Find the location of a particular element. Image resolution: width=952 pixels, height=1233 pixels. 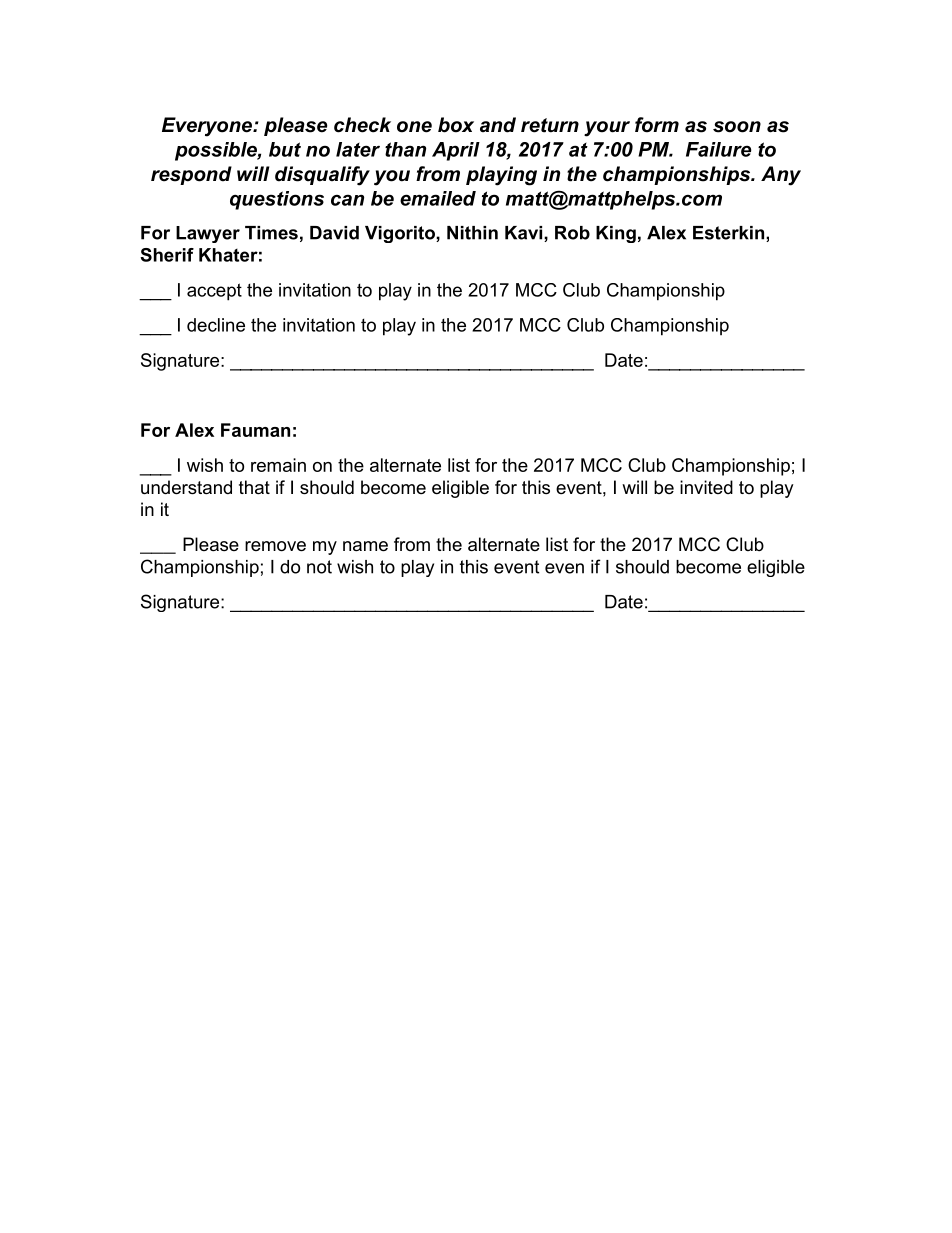

Failure is located at coordinates (718, 149).
